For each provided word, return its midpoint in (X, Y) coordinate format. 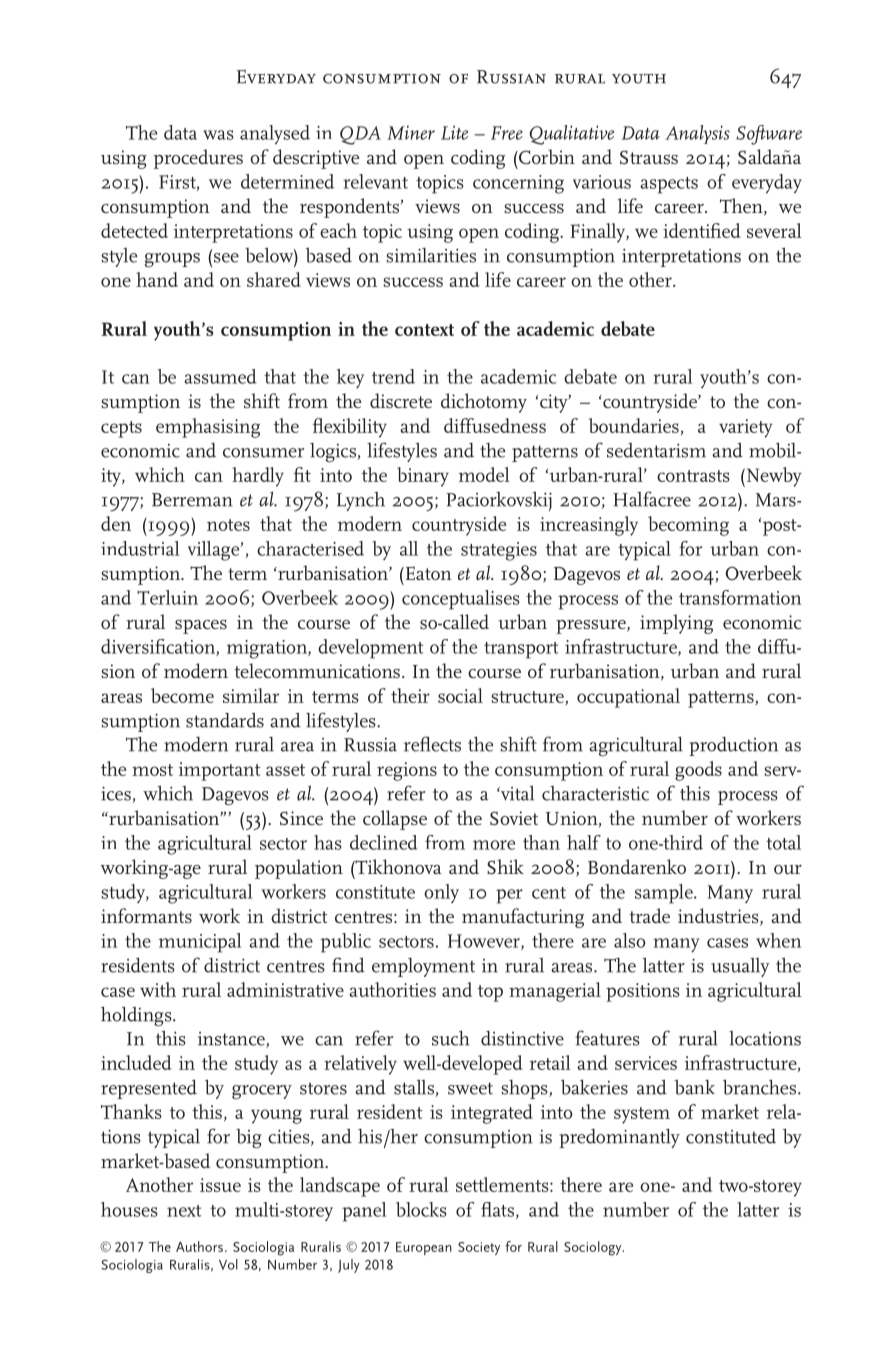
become (182, 695)
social (460, 695)
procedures (198, 159)
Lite (454, 132)
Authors (199, 1246)
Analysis (697, 134)
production (733, 746)
